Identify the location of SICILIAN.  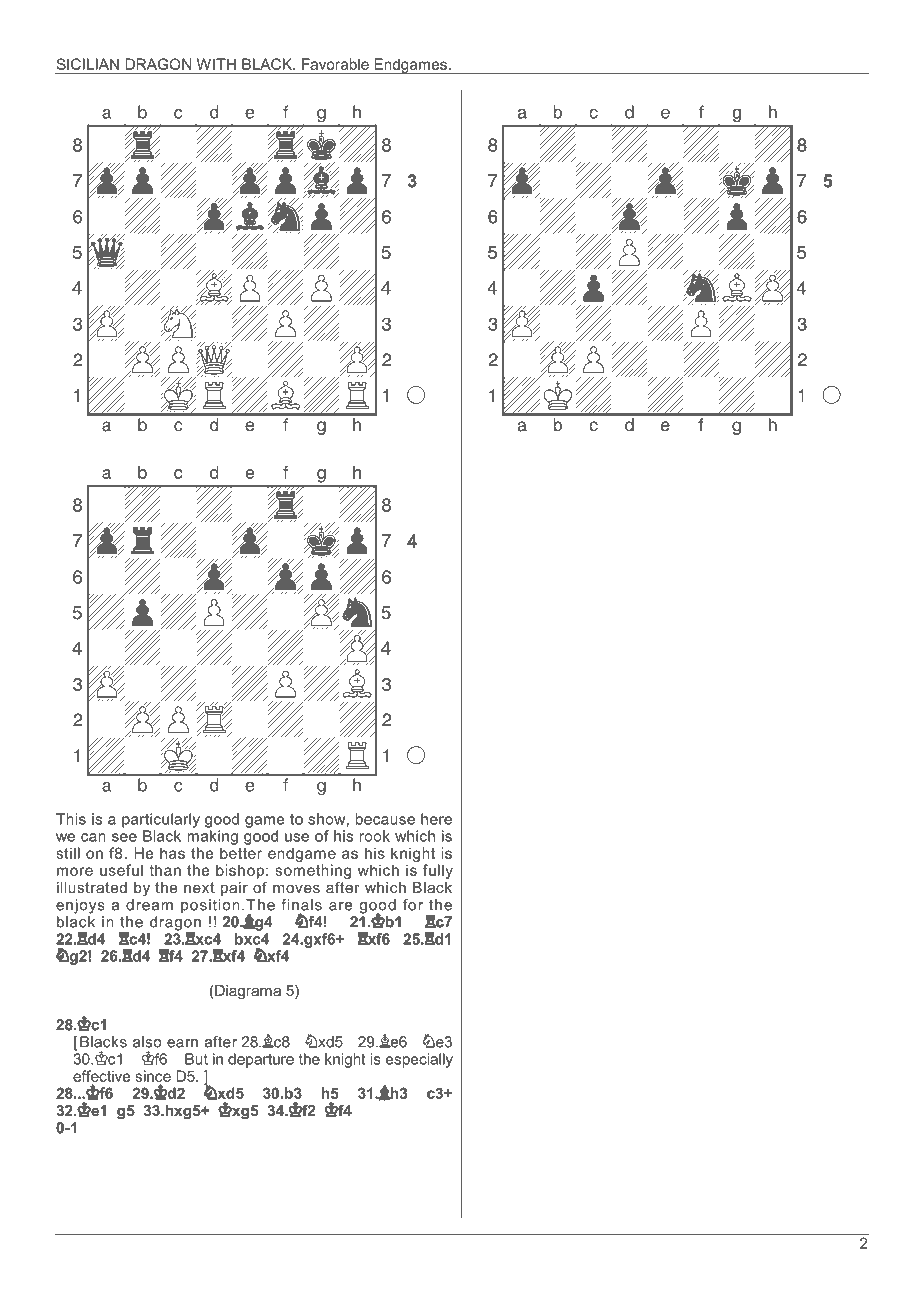
(87, 64).
